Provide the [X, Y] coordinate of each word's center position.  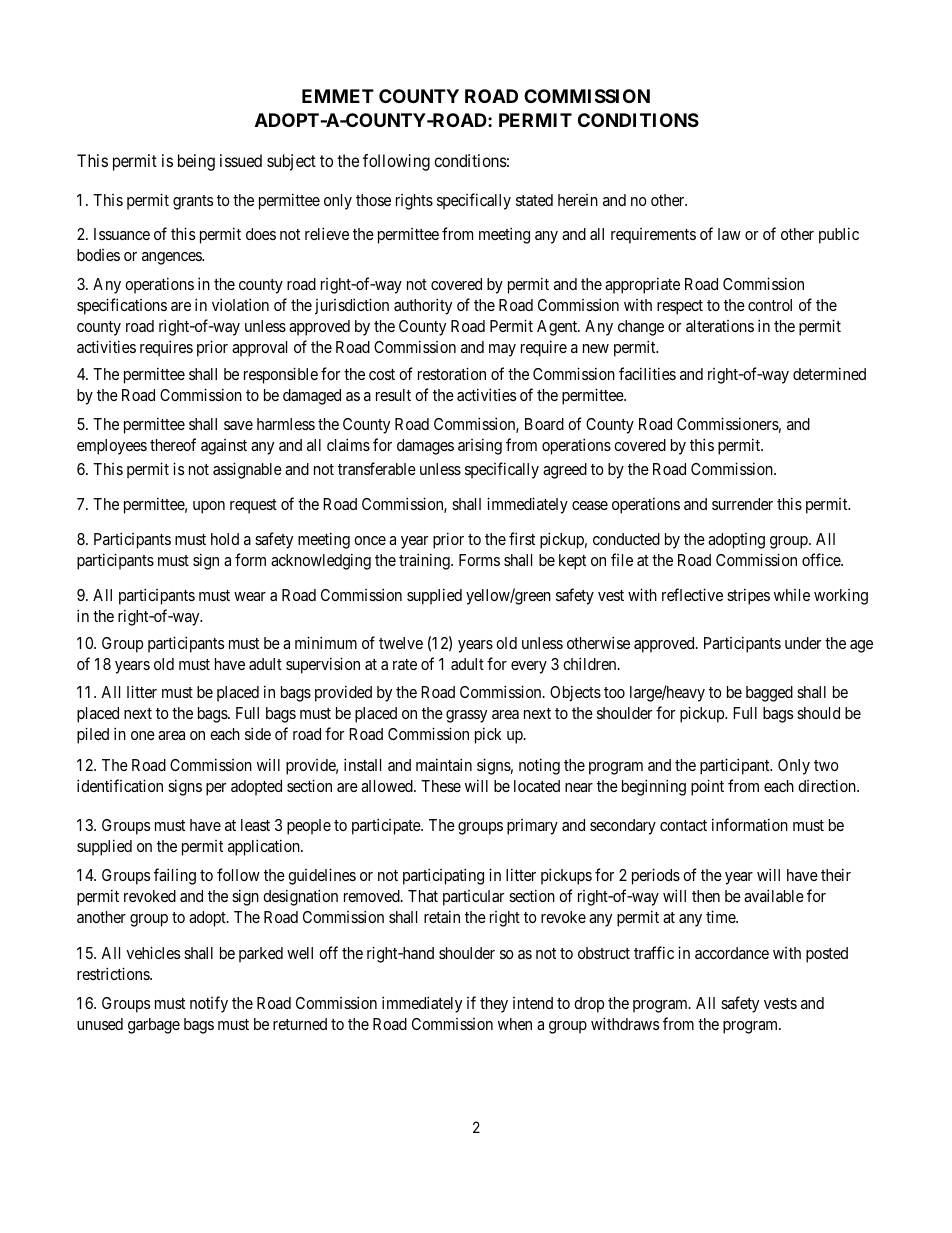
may [502, 350]
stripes [748, 596]
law [729, 234]
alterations [720, 326]
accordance [732, 953]
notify [209, 1004]
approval [259, 349]
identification [120, 785]
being [196, 162]
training [425, 561]
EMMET [338, 96]
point [707, 787]
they [494, 1005]
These [441, 786]
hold [225, 539]
